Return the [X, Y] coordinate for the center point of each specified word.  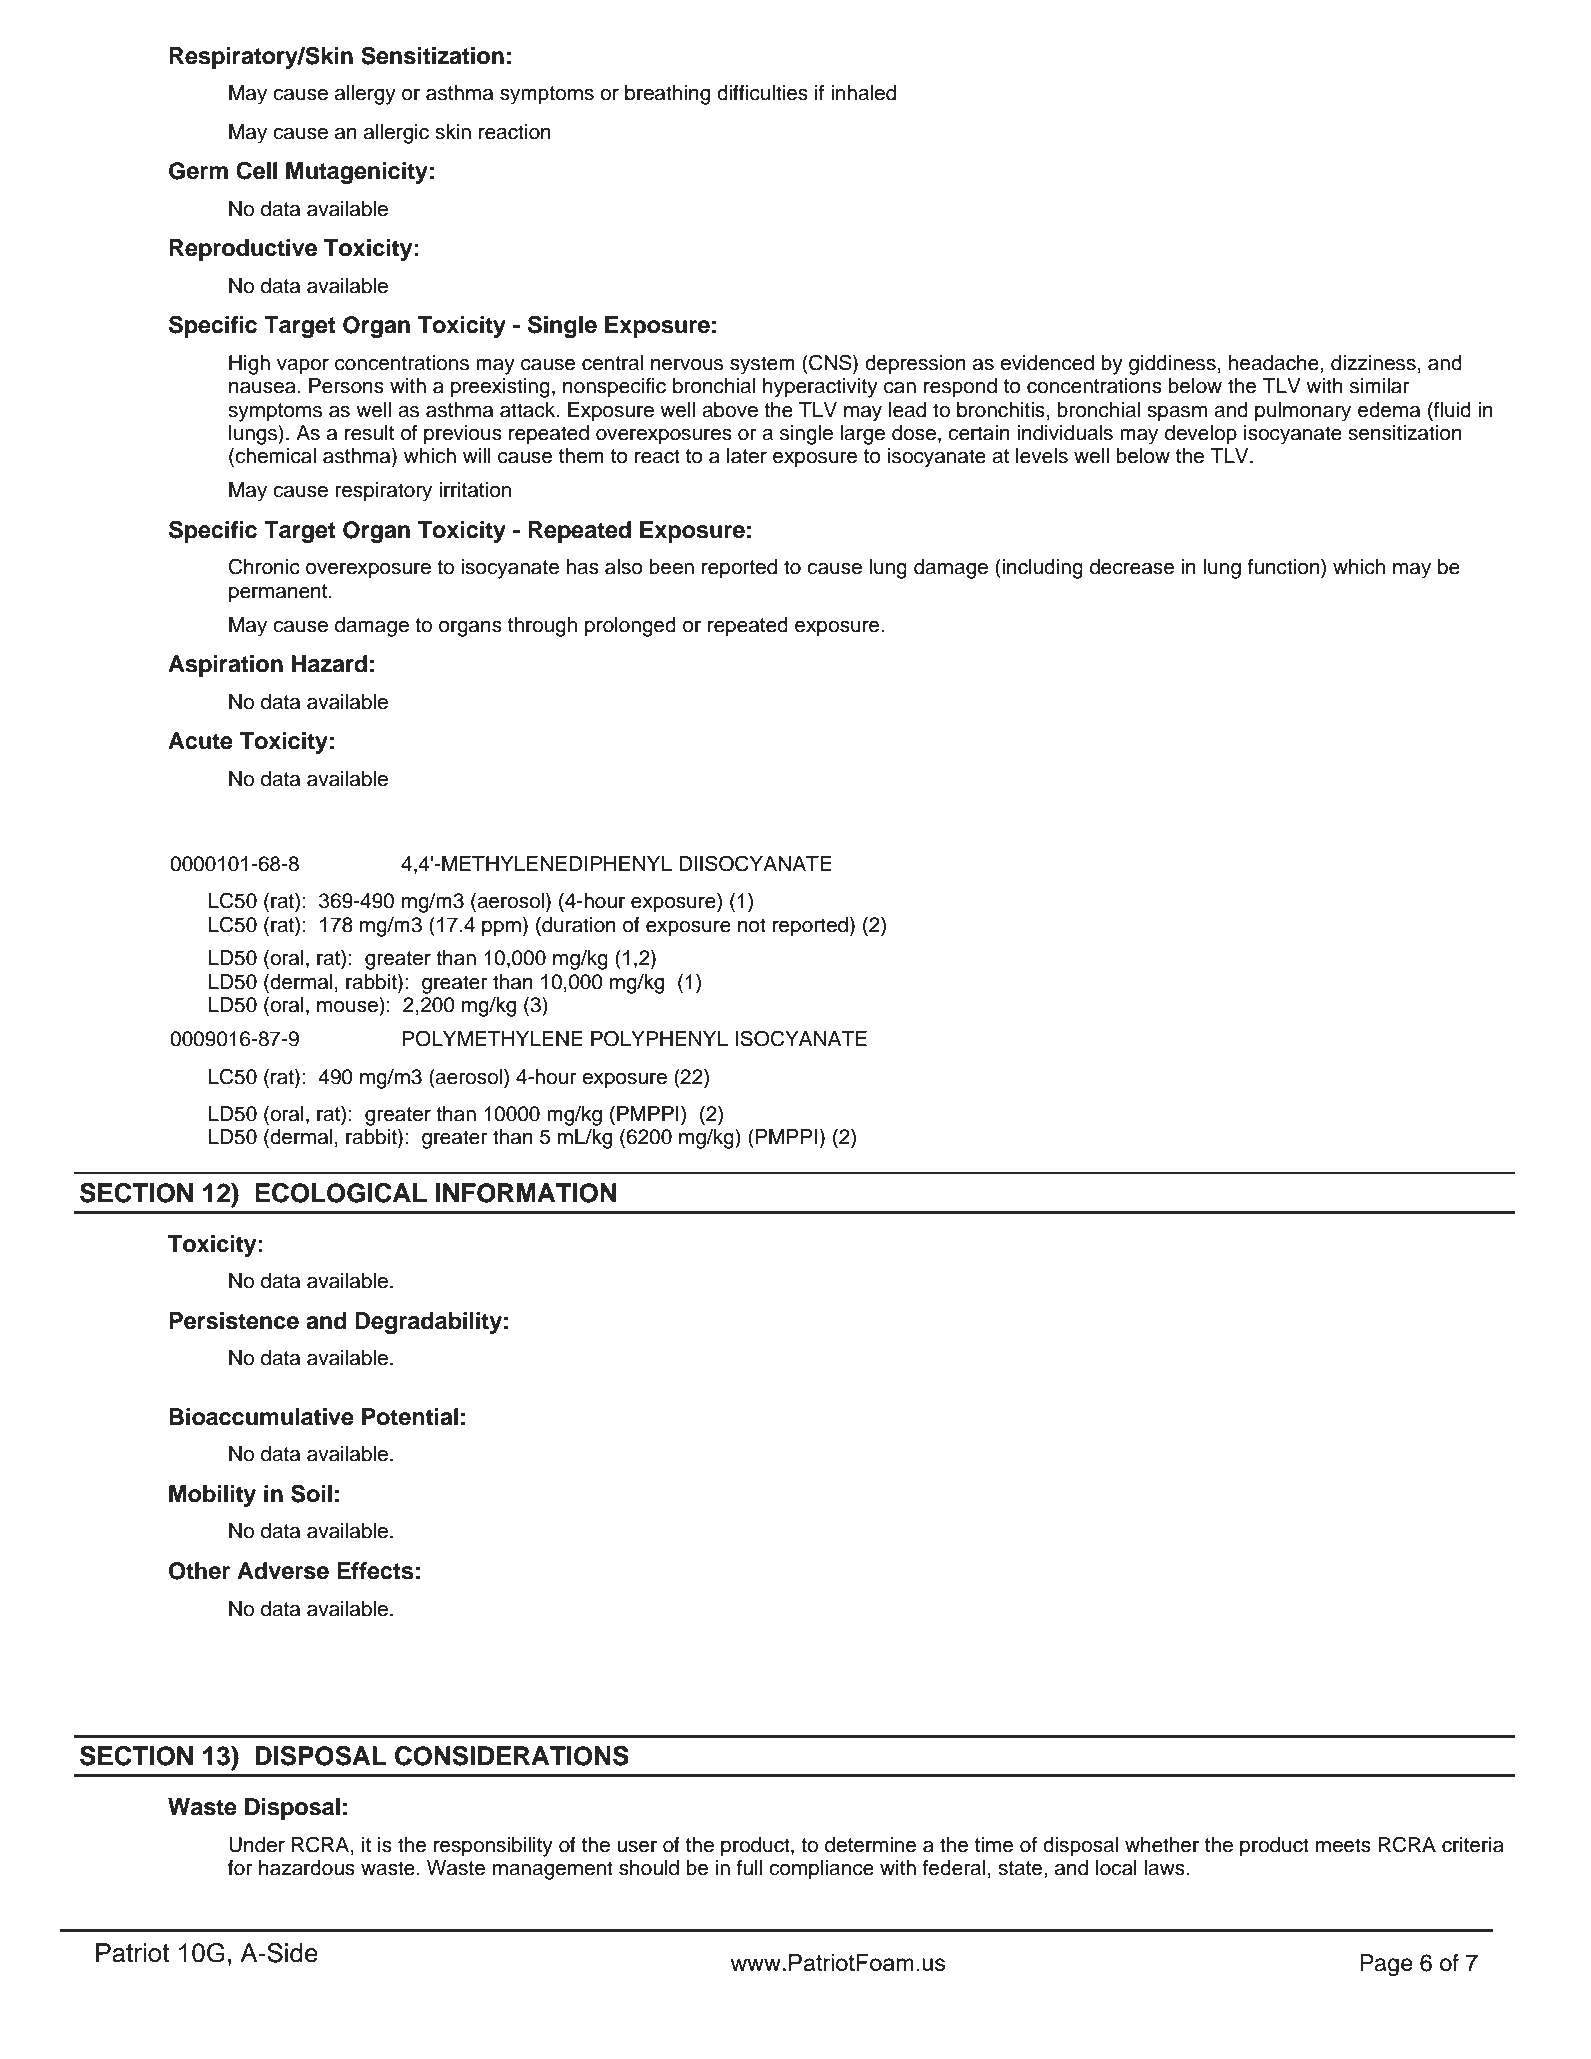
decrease [1132, 567]
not [752, 925]
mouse [347, 1007]
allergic [396, 134]
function [1285, 566]
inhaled [863, 93]
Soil [311, 1493]
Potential [410, 1417]
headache [1275, 363]
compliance [821, 1870]
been [671, 567]
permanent [279, 593]
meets [1343, 1845]
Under [257, 1845]
